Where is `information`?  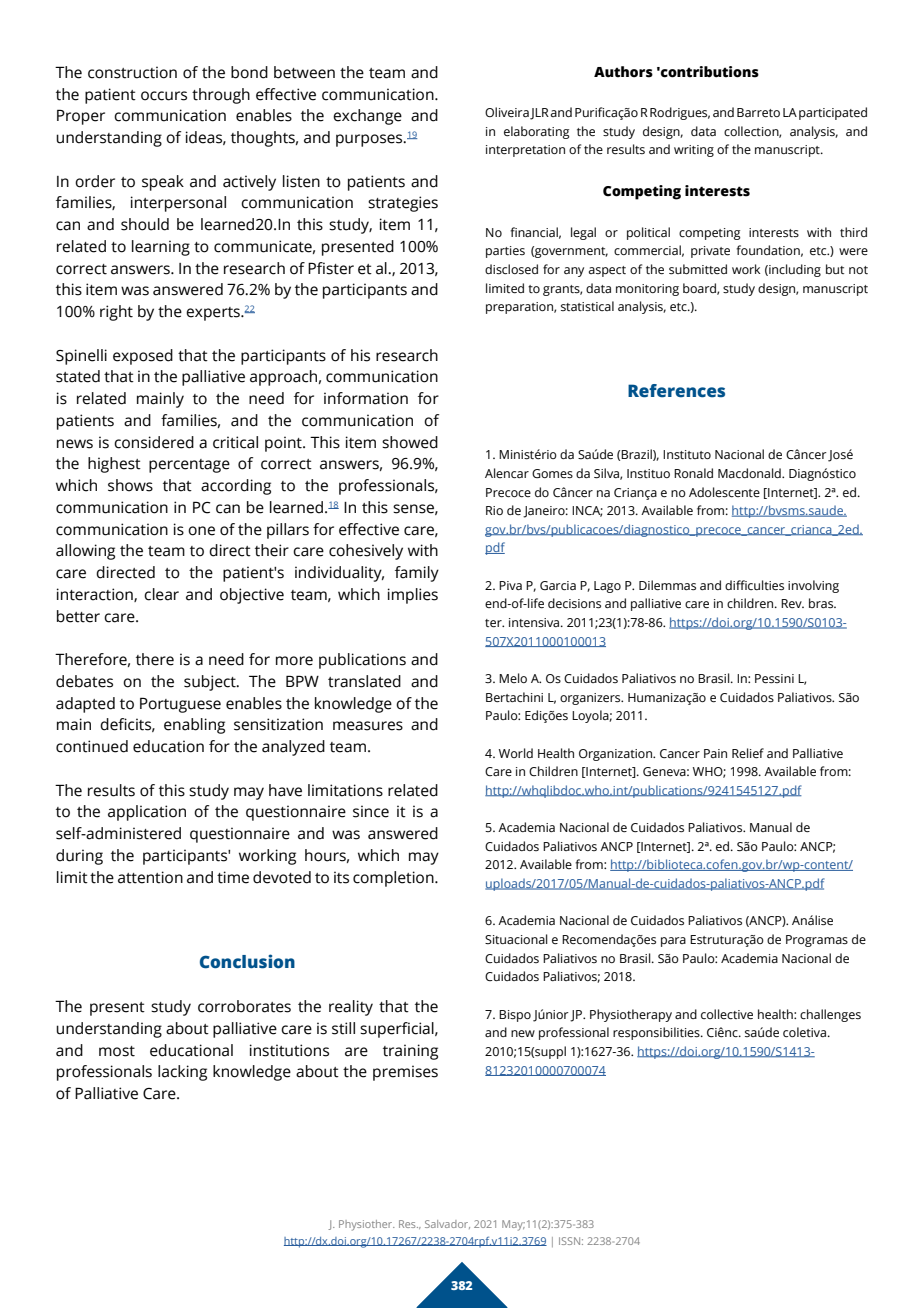 information is located at coordinates (366, 398).
